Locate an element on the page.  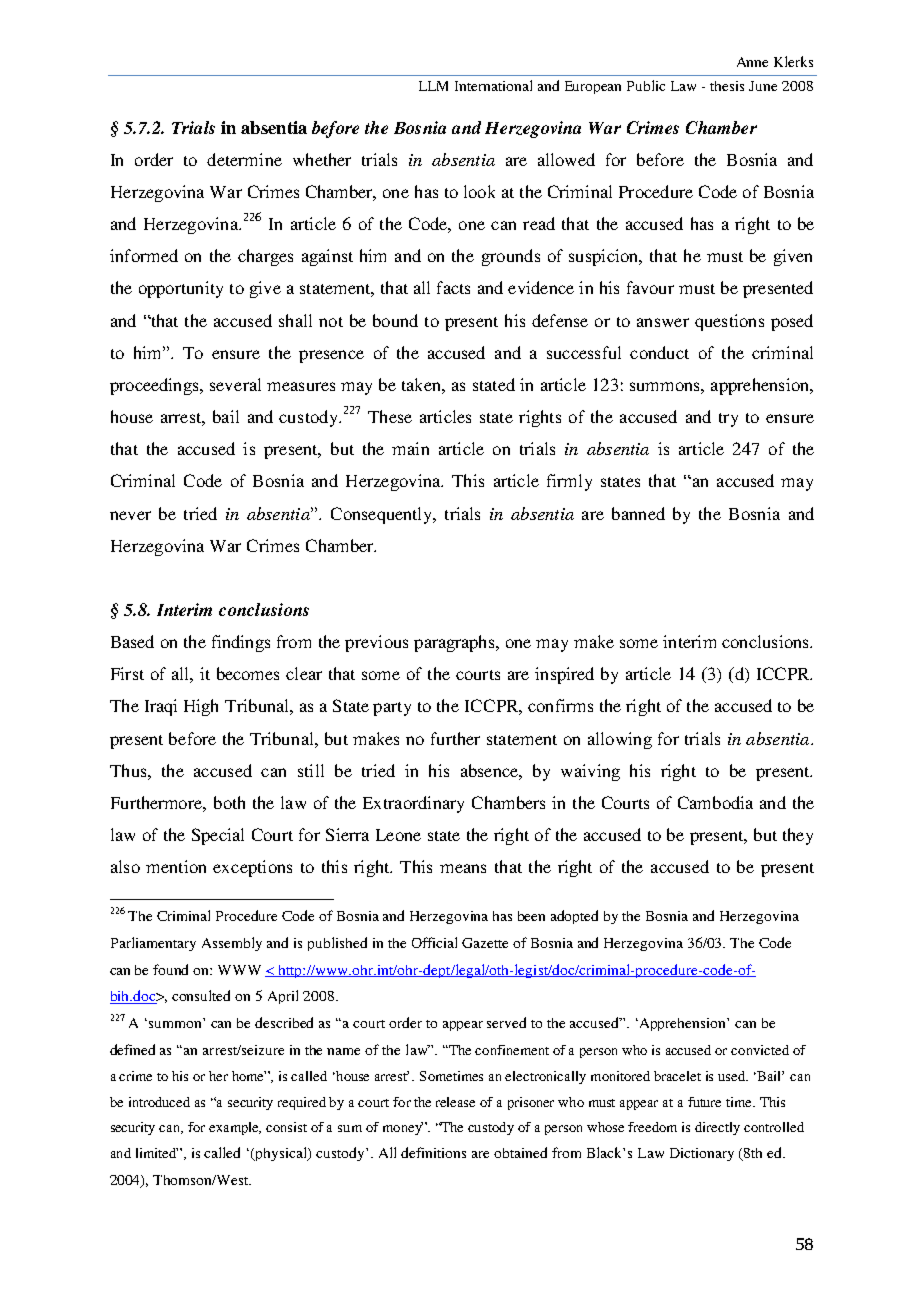
determine is located at coordinates (244, 159).
